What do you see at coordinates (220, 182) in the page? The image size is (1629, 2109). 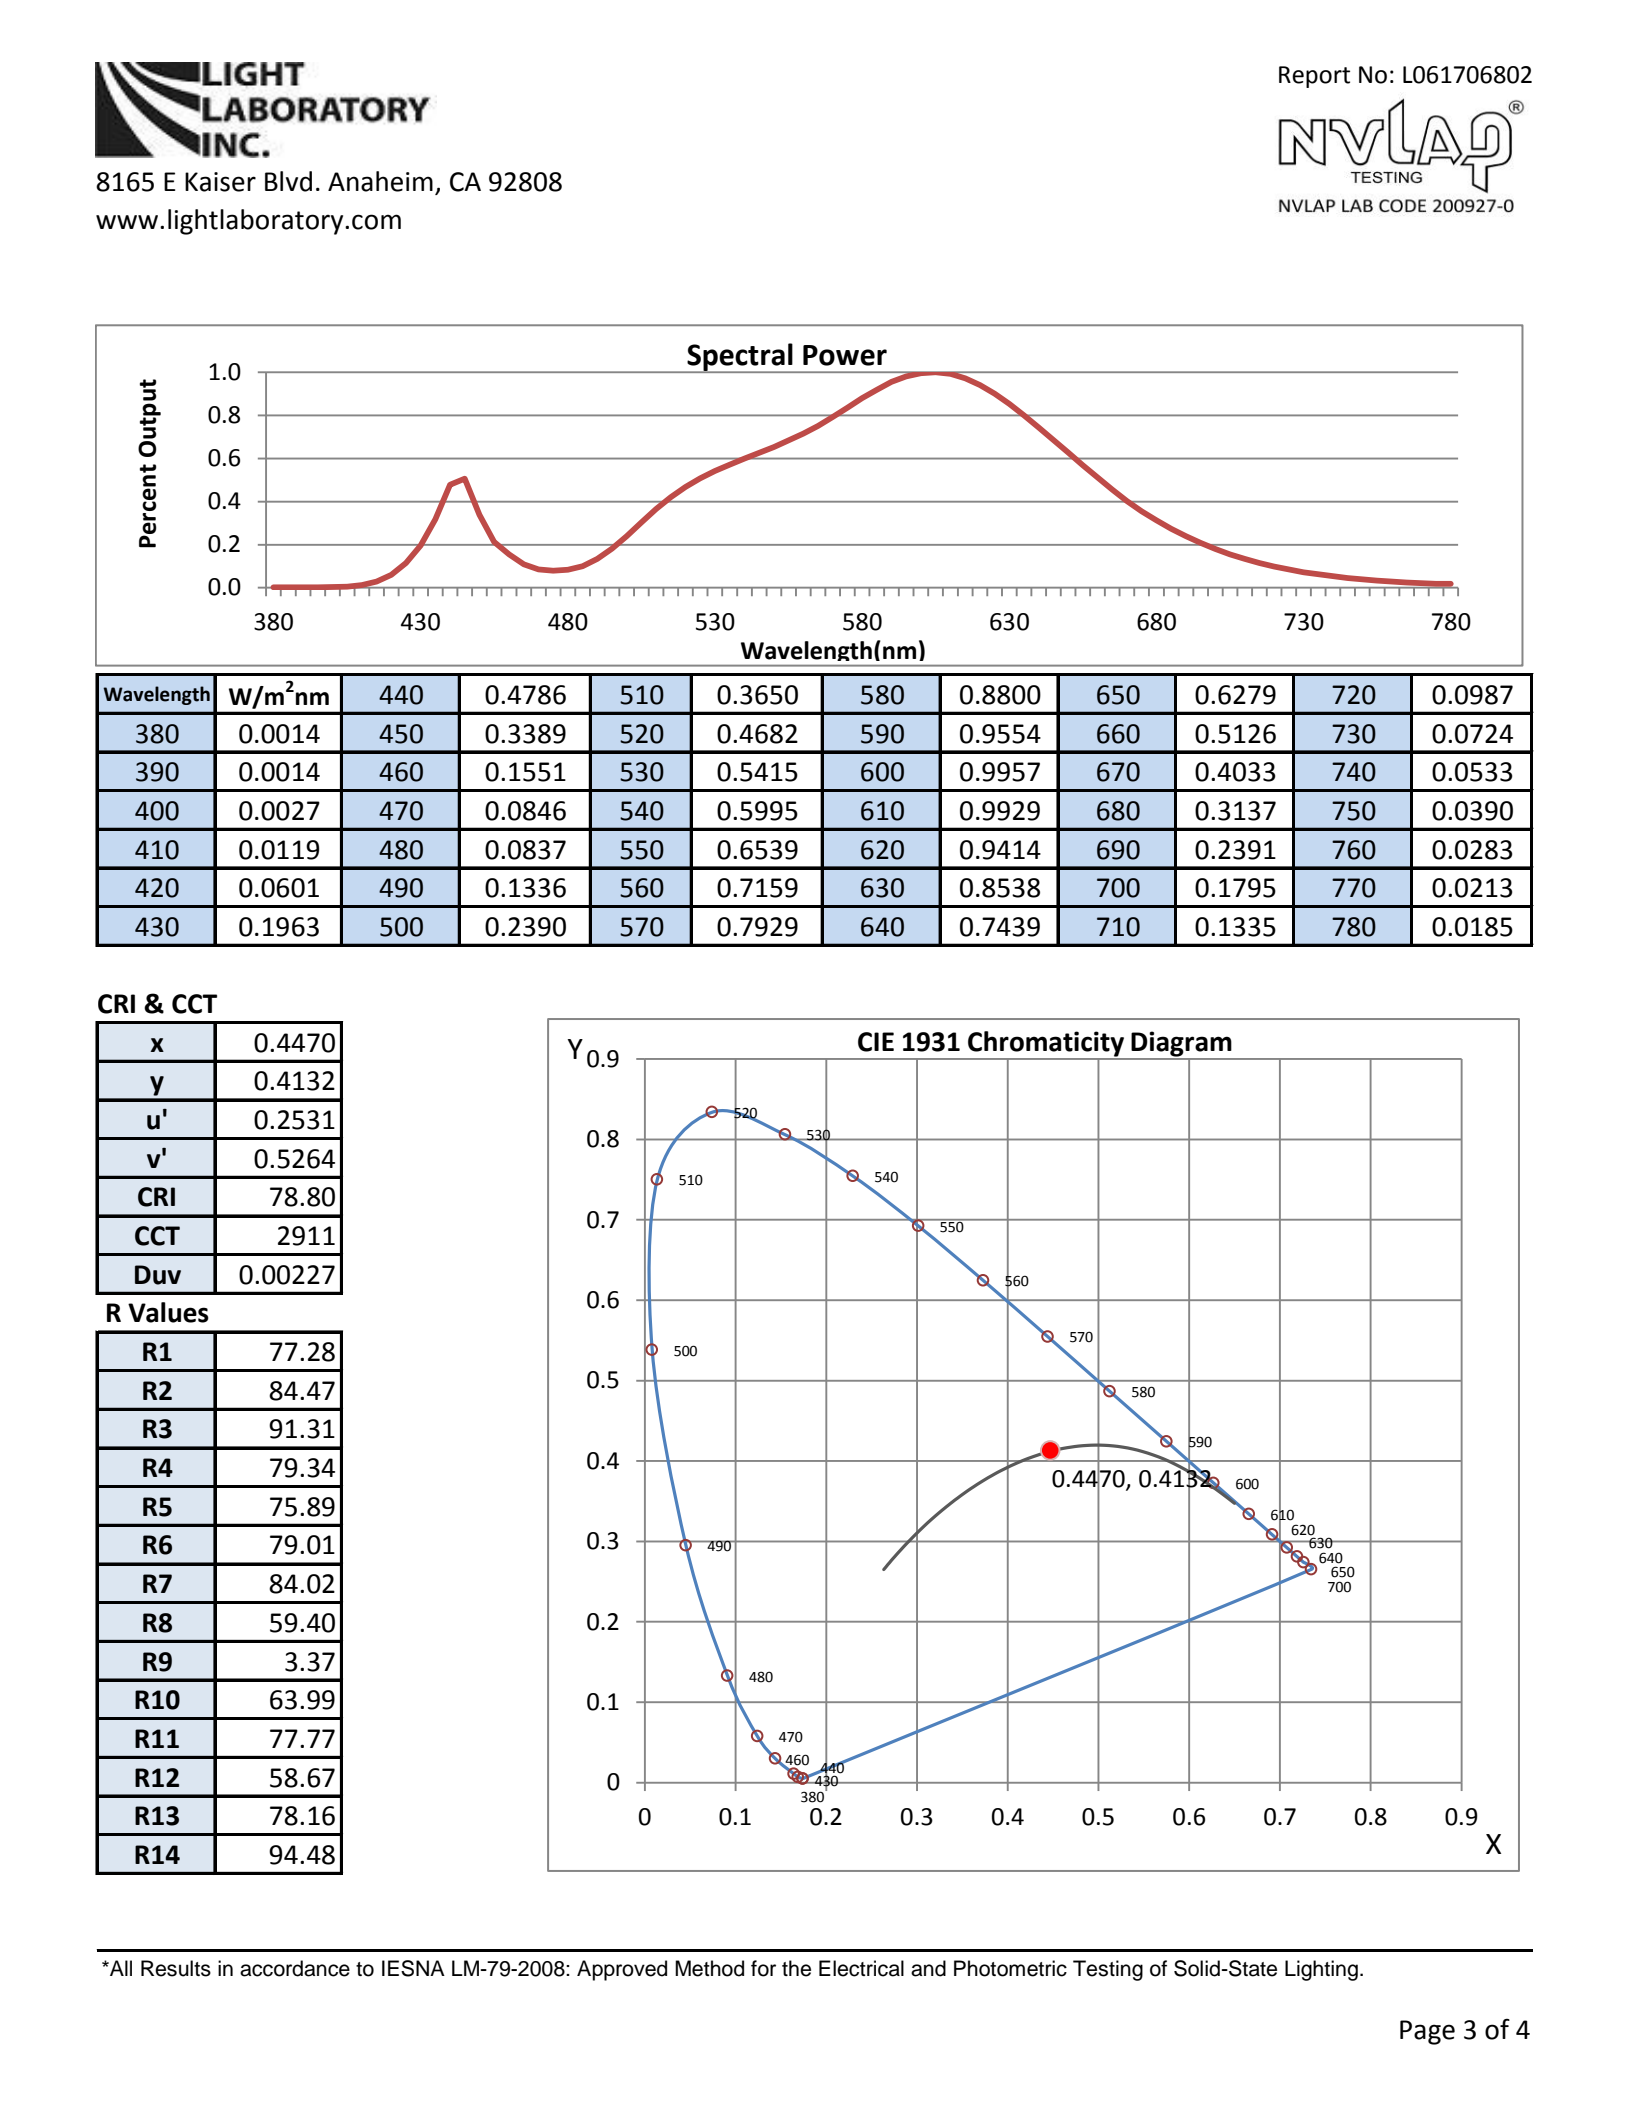 I see `Kaiser` at bounding box center [220, 182].
